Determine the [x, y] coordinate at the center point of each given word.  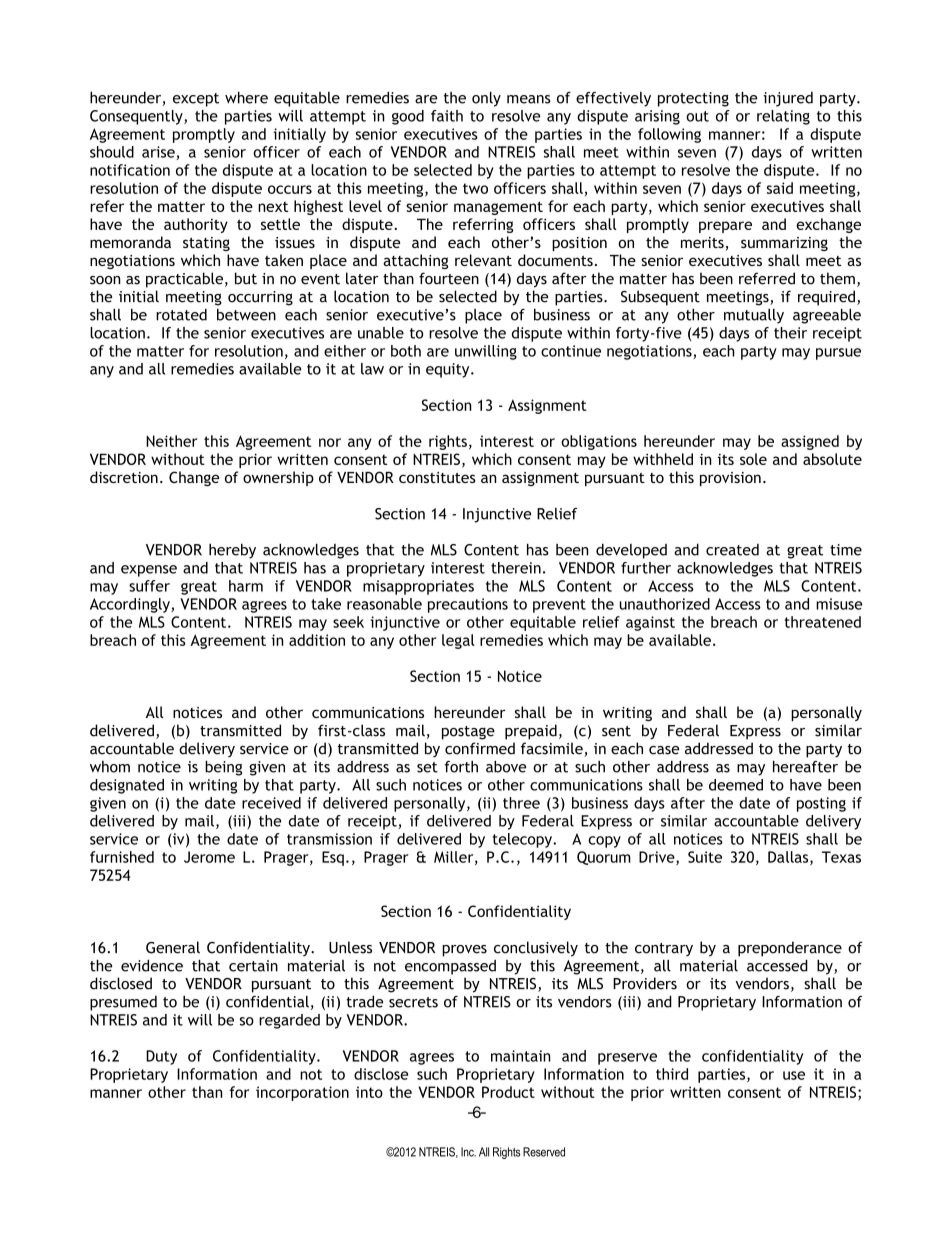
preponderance [790, 949]
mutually [754, 316]
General [173, 947]
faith [447, 116]
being [223, 768]
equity [449, 370]
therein [516, 568]
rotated [181, 315]
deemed [736, 785]
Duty [161, 1057]
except [196, 100]
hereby [232, 551]
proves [464, 951]
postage [468, 733]
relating [783, 117]
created [732, 550]
